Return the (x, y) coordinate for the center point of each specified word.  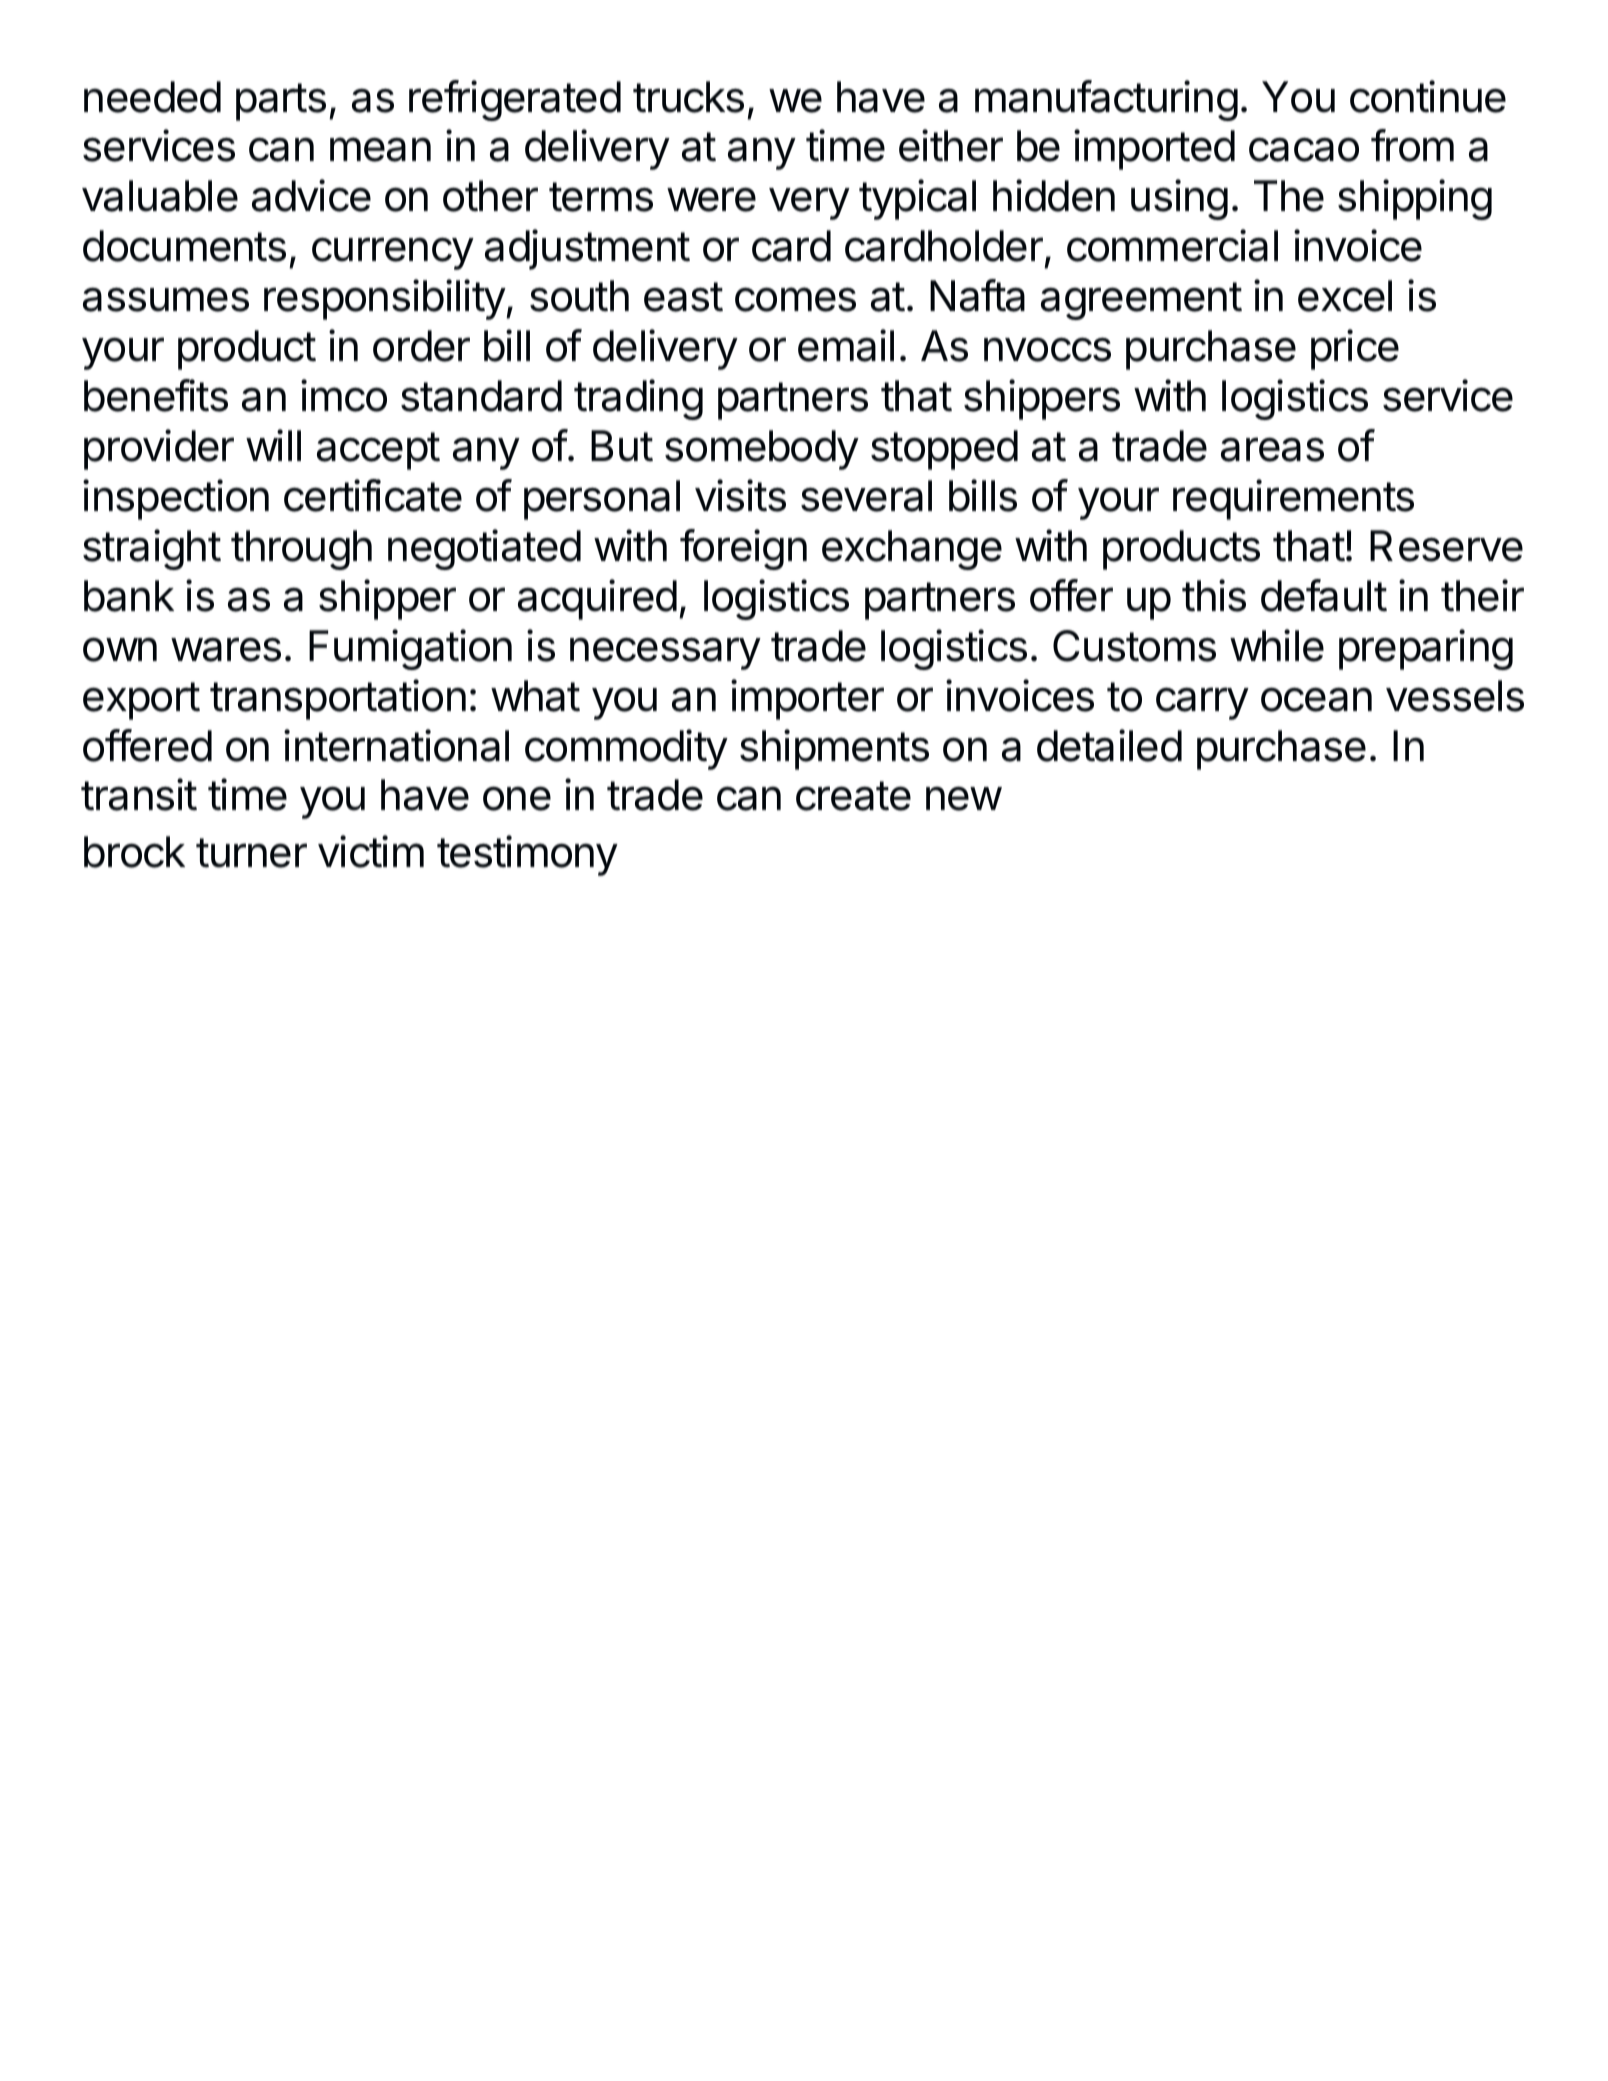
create (853, 796)
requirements (1293, 499)
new (964, 798)
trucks (688, 97)
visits (740, 495)
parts (281, 102)
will (273, 445)
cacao (1304, 149)
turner (251, 853)
